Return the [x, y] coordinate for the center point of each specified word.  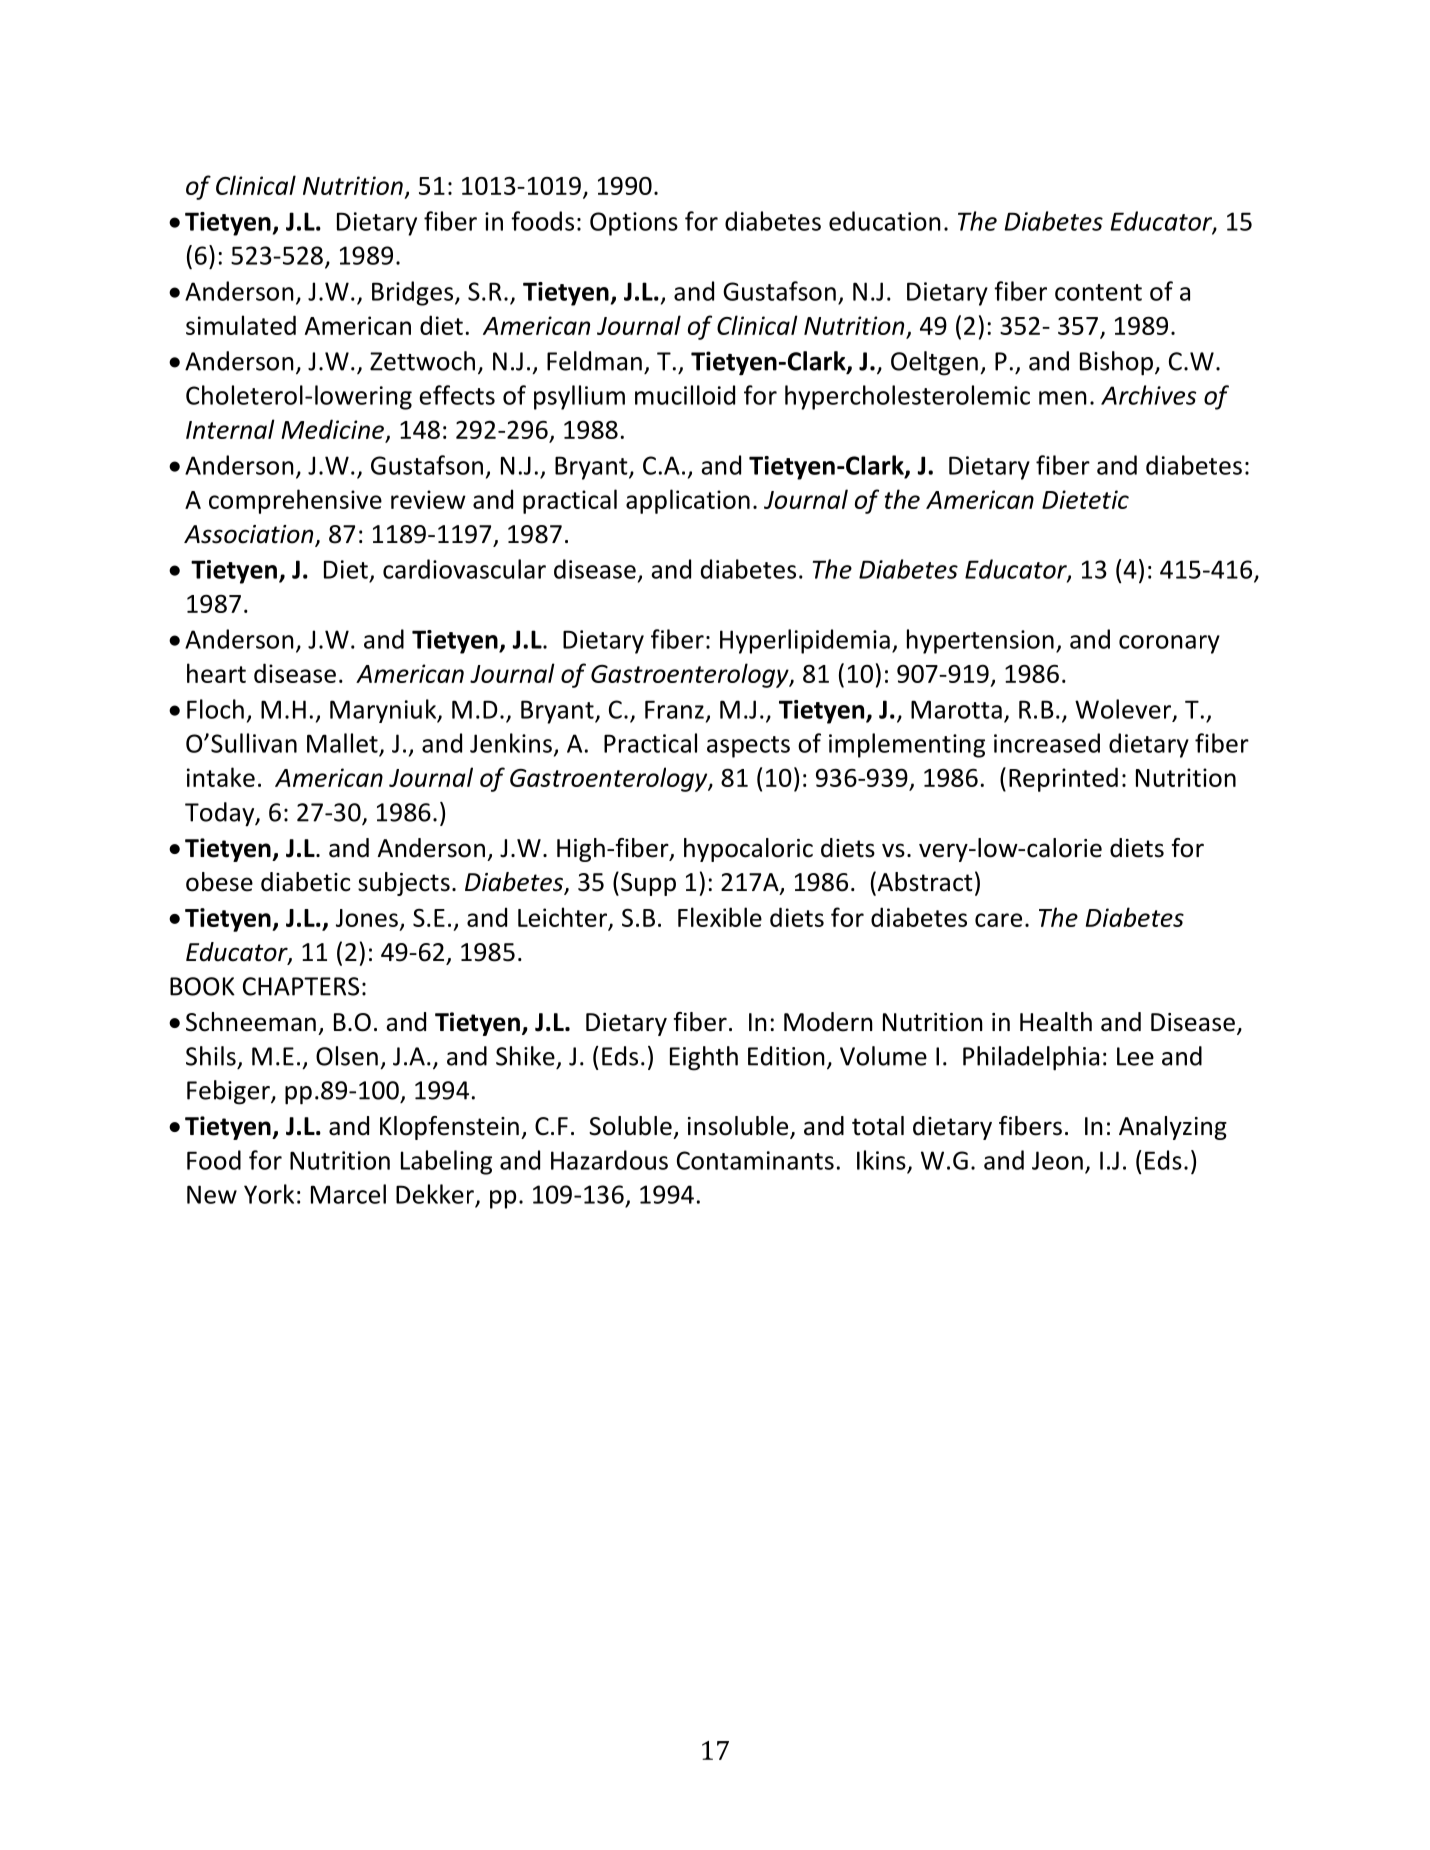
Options [634, 224]
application [688, 501]
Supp [648, 884]
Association [250, 535]
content [1098, 292]
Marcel [348, 1194]
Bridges [414, 293]
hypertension [980, 641]
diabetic [305, 882]
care [998, 920]
